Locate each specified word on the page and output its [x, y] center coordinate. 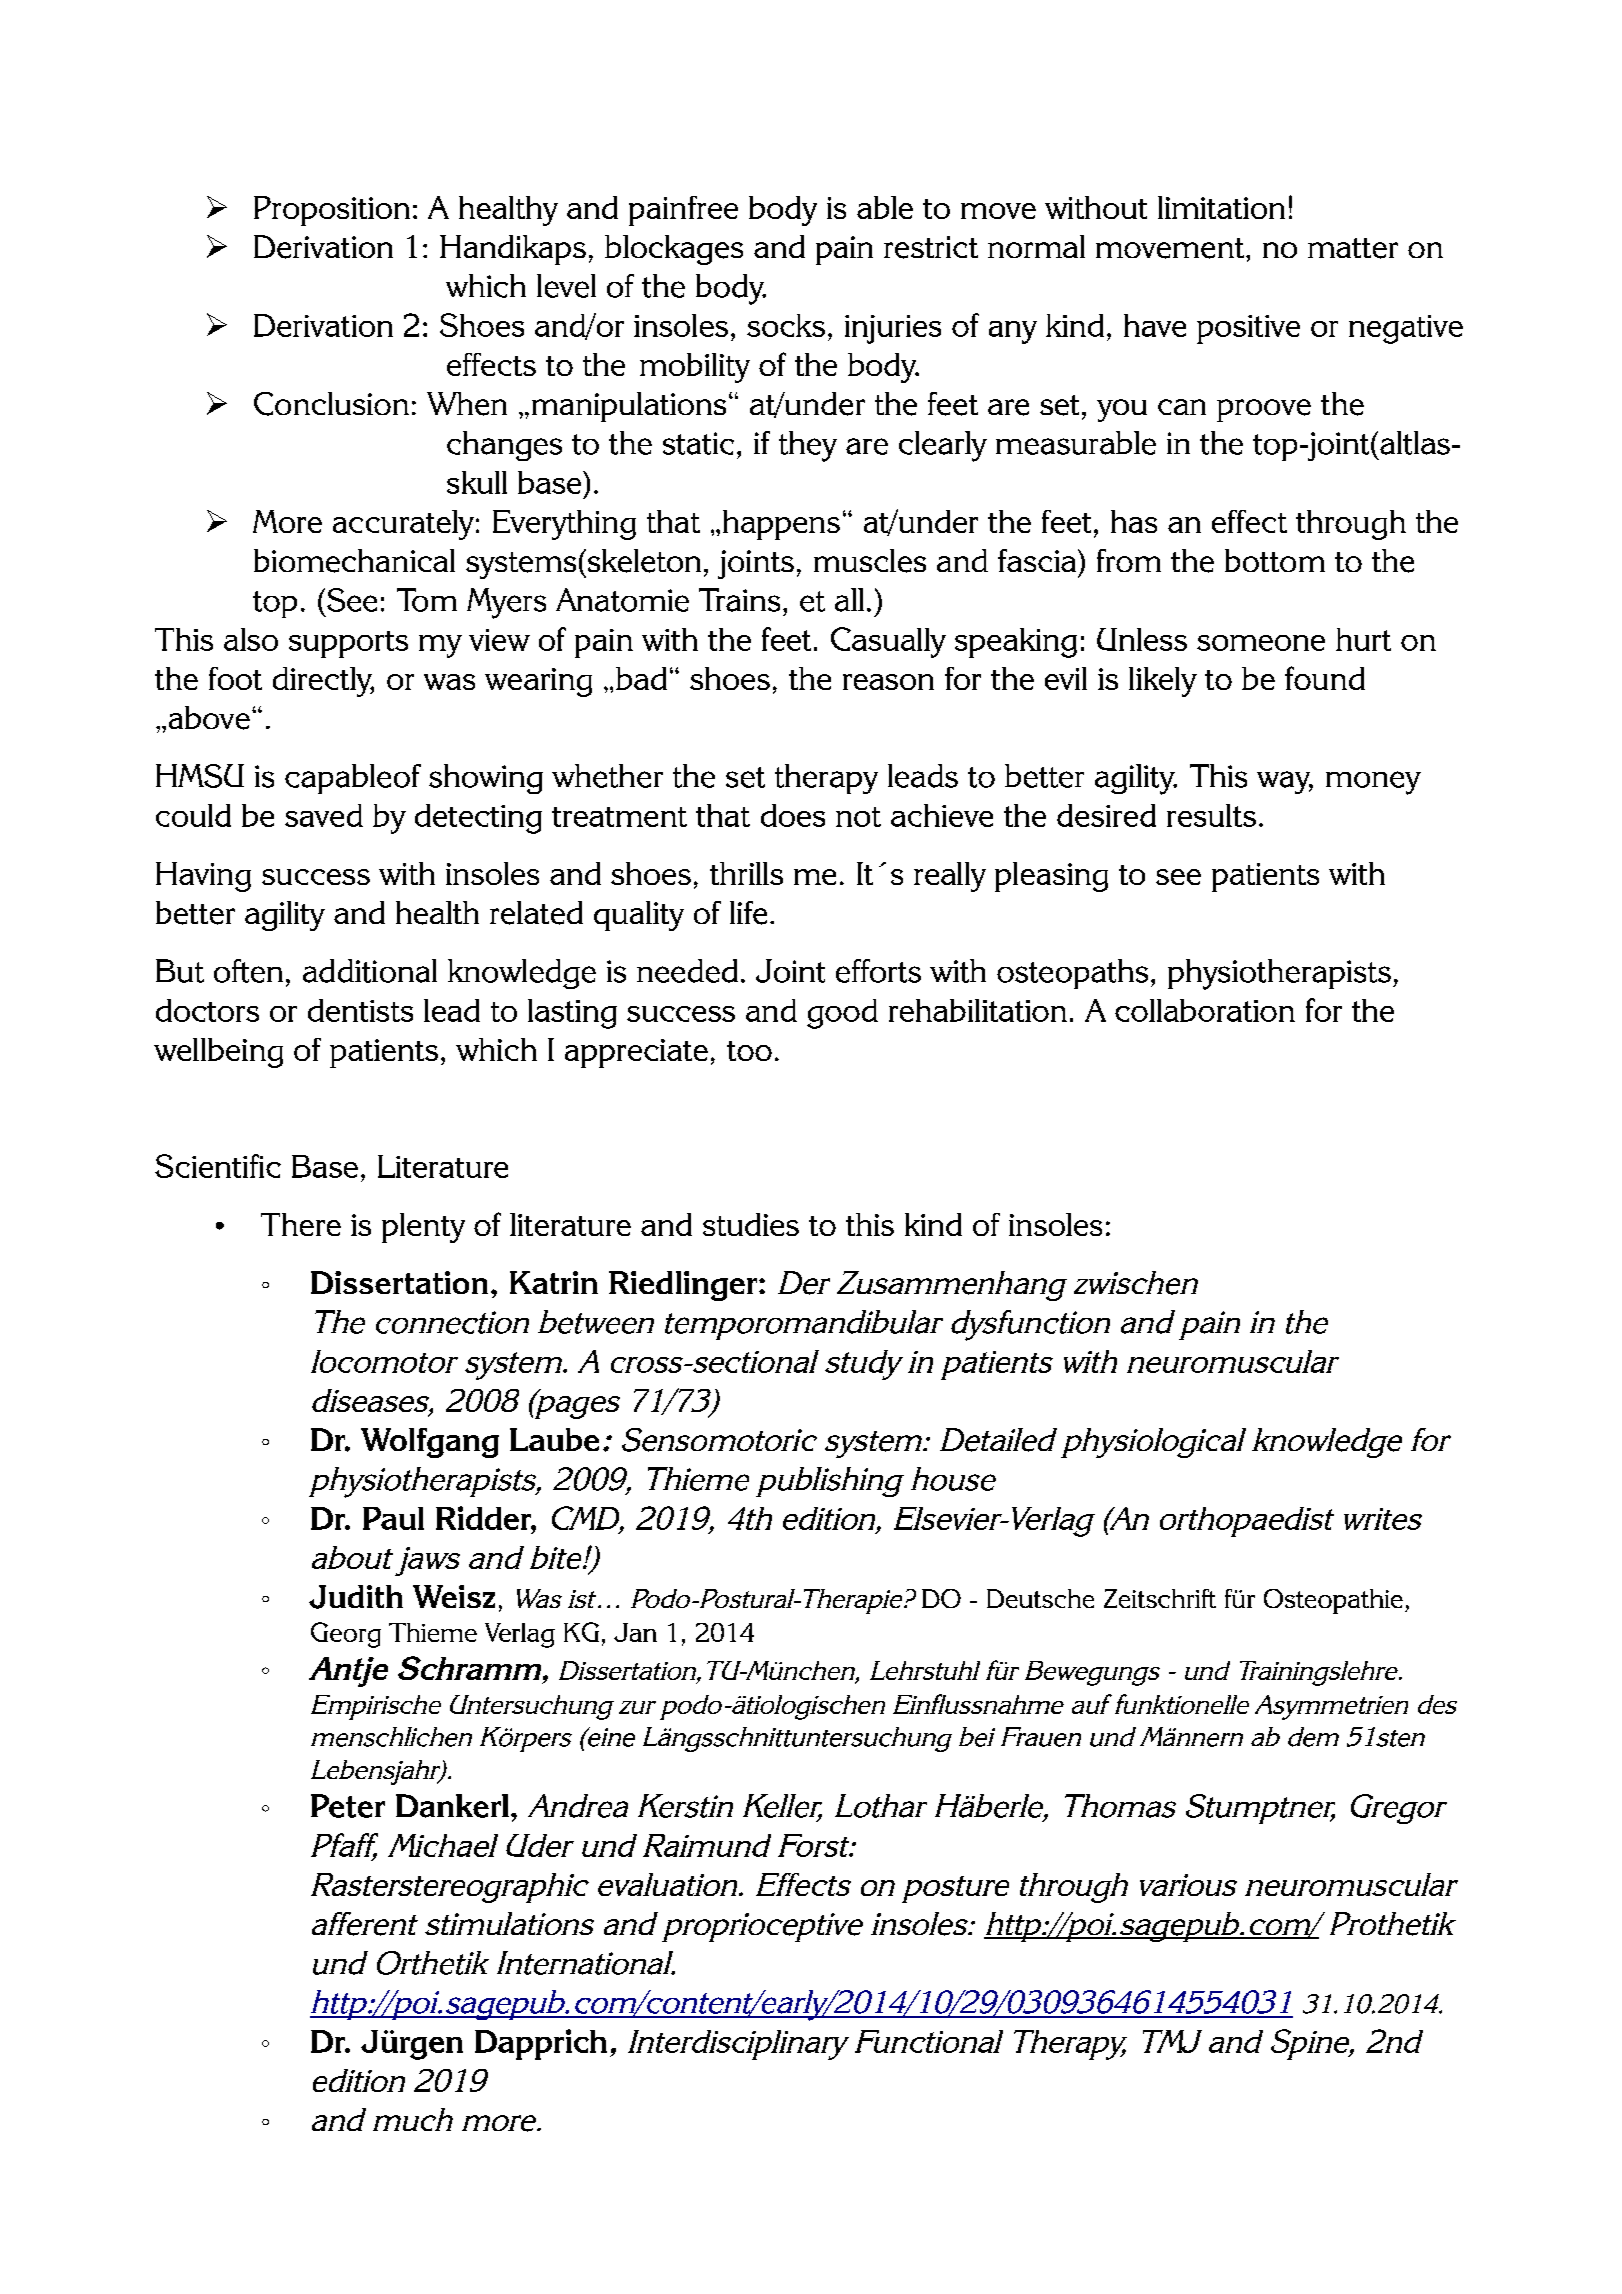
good [842, 1014]
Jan [635, 1632]
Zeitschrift [1160, 1598]
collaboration [1205, 1010]
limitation [1221, 207]
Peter [348, 1806]
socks [786, 325]
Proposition [332, 211]
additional [370, 971]
